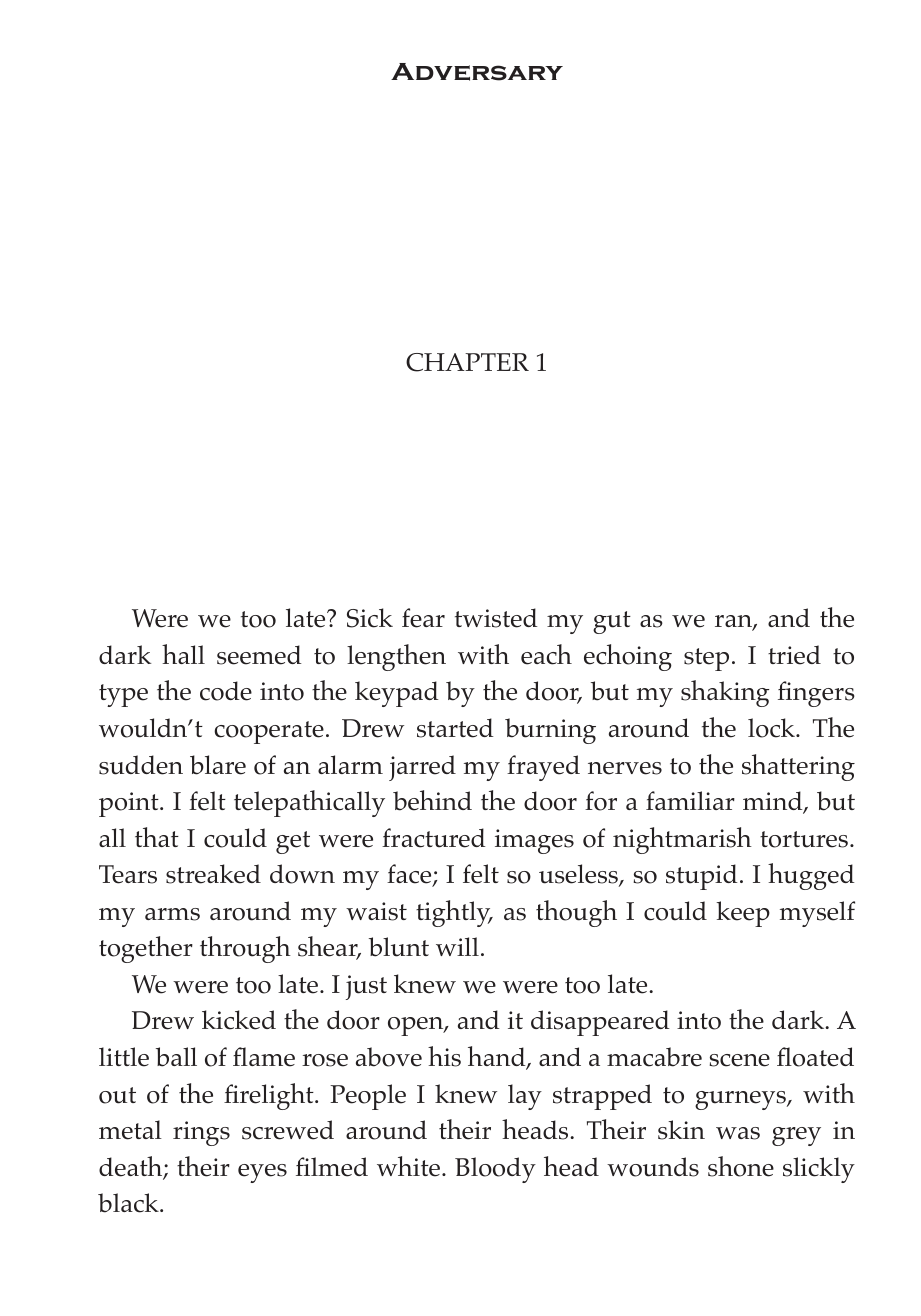 This document has width=921, height=1316. Describe the element at coordinates (183, 654) in the document. I see `hall` at that location.
